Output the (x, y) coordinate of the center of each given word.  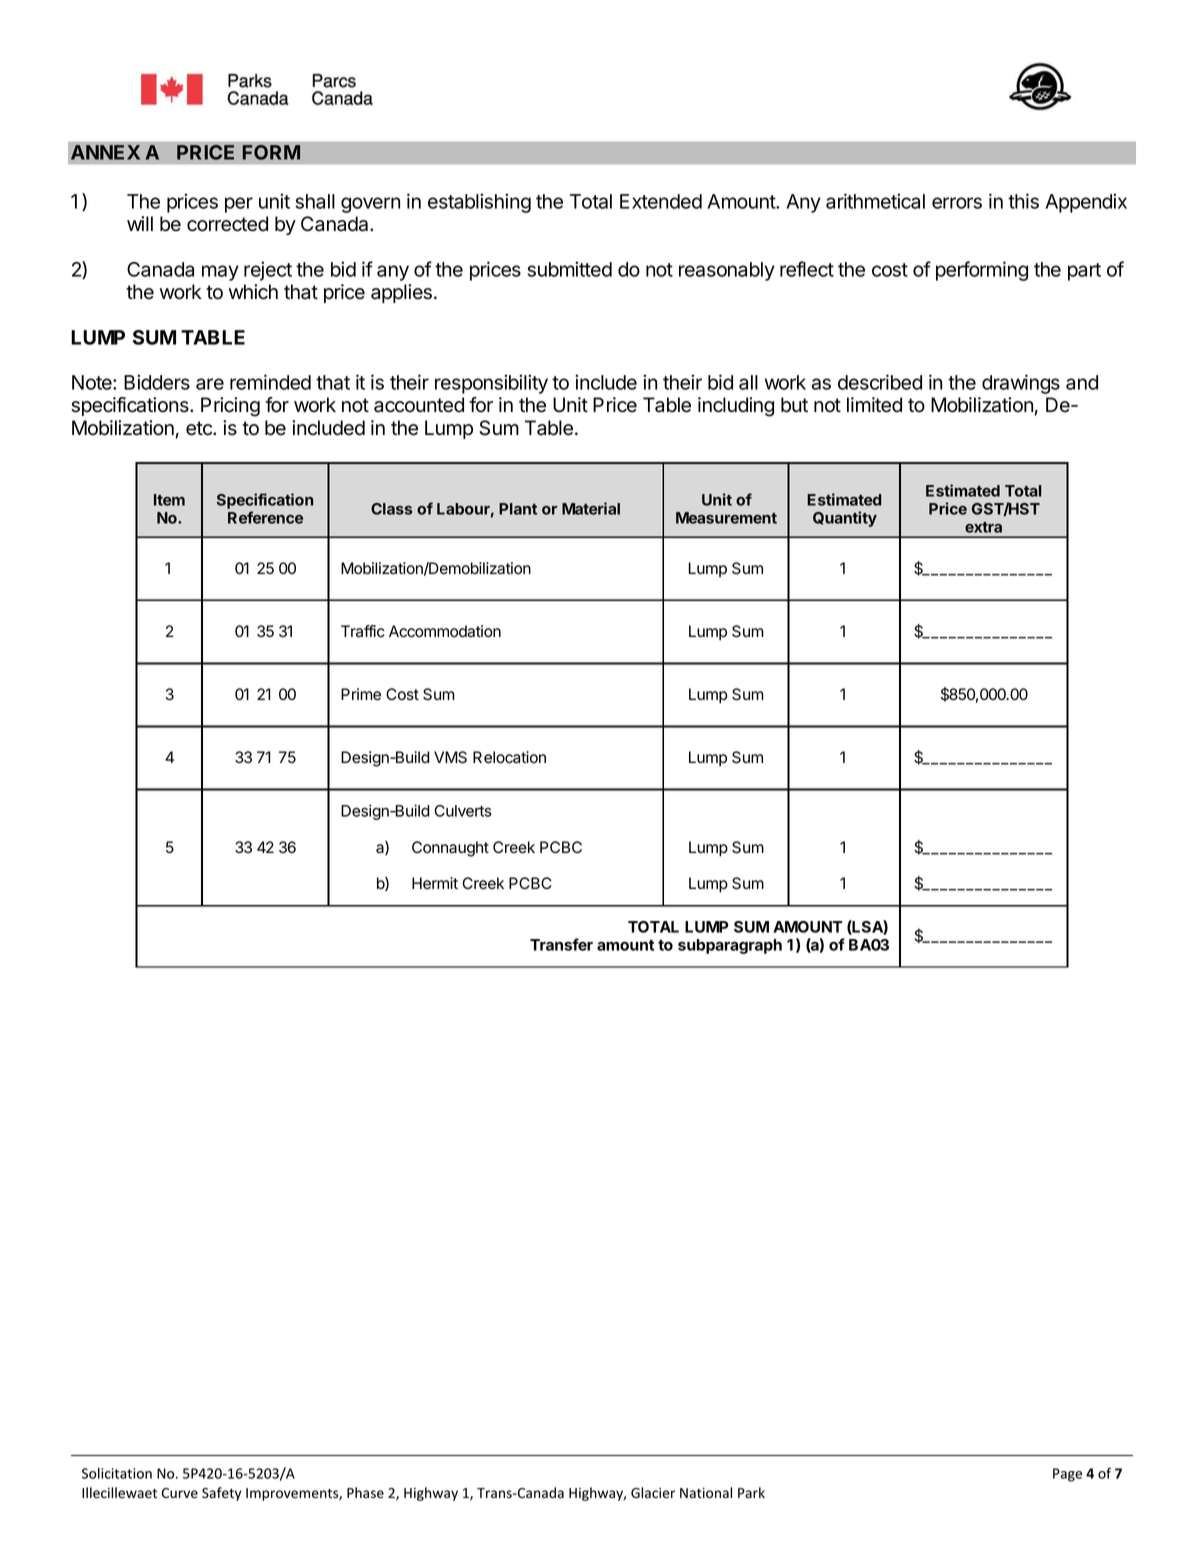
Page (1067, 1475)
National (706, 1493)
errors (957, 203)
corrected (227, 224)
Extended (661, 201)
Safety (222, 1494)
